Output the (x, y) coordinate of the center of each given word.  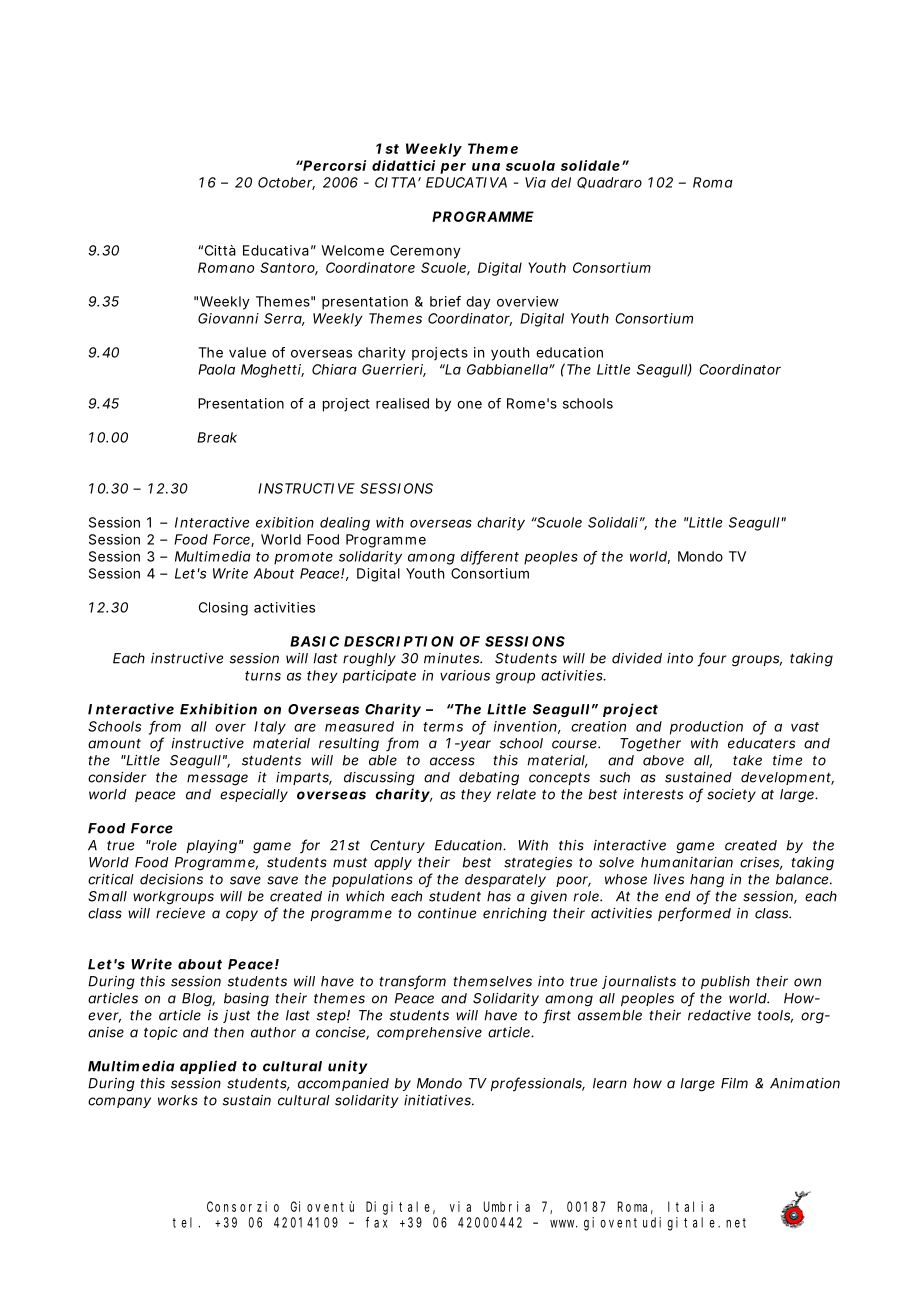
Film (734, 1083)
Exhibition (218, 709)
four (711, 659)
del (561, 182)
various (465, 675)
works (178, 1100)
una (486, 167)
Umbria (507, 1206)
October (286, 183)
